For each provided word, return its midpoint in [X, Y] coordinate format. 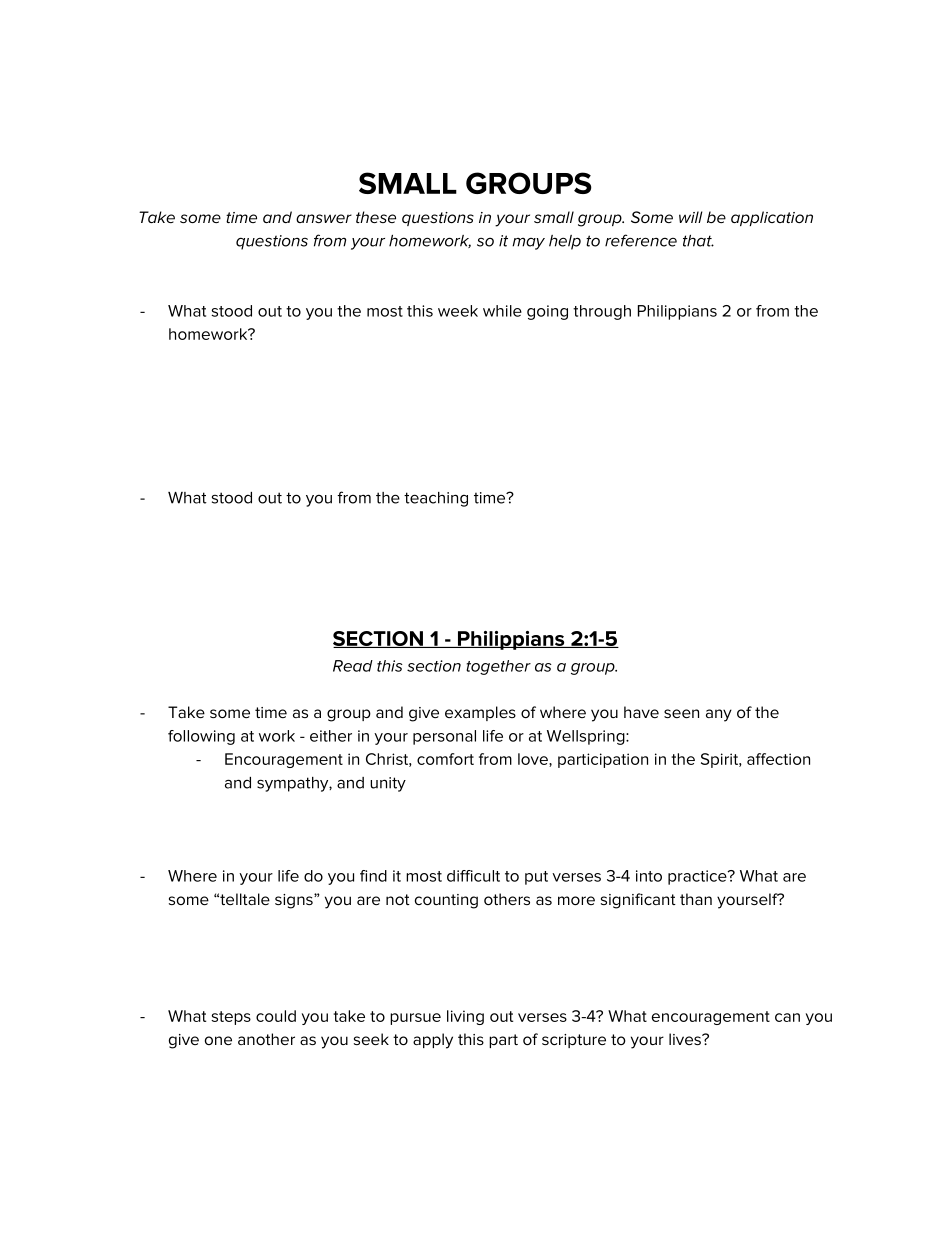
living [465, 1017]
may [528, 244]
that [698, 241]
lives [686, 1039]
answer [324, 218]
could [276, 1016]
